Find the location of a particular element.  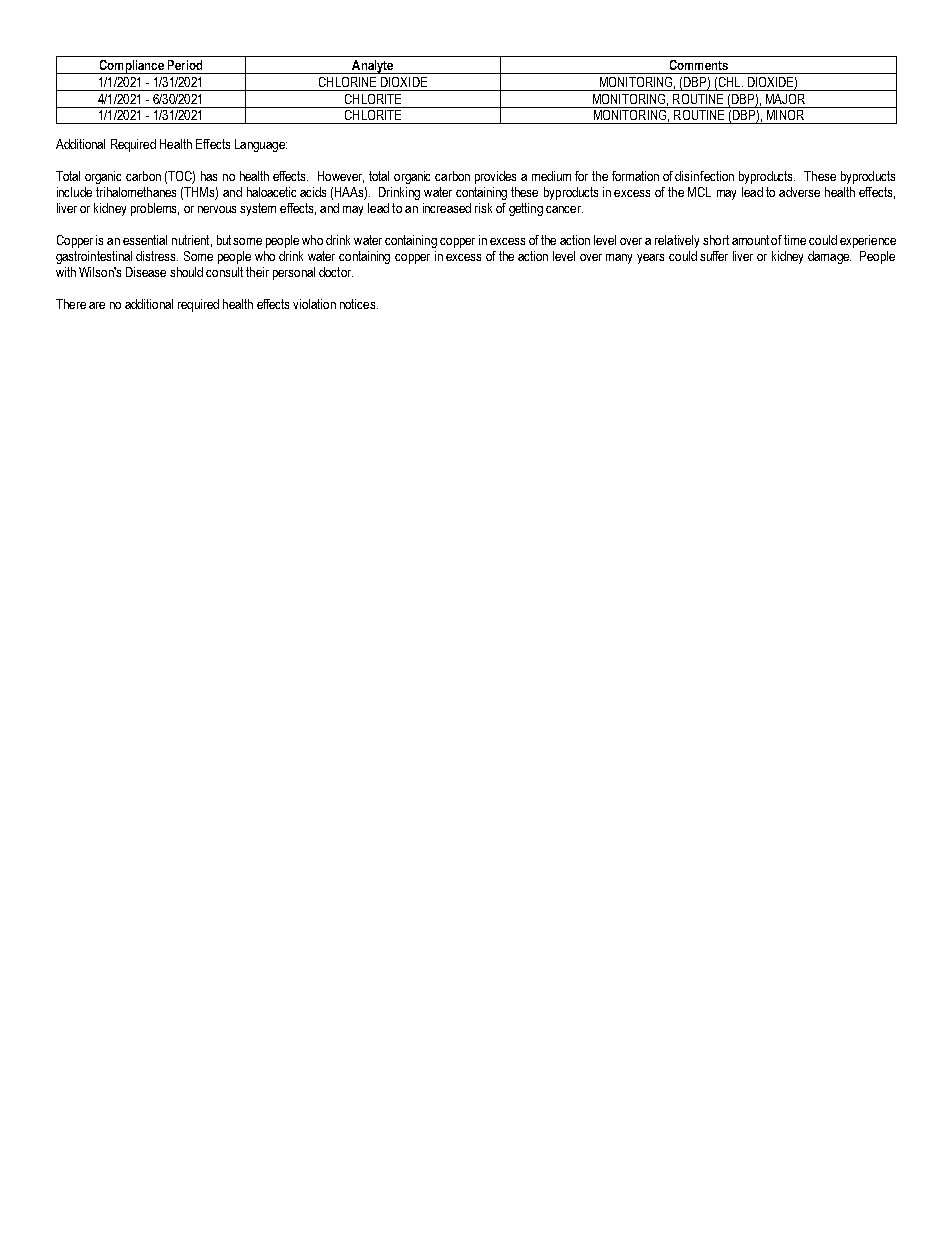

disinfection is located at coordinates (704, 176).
